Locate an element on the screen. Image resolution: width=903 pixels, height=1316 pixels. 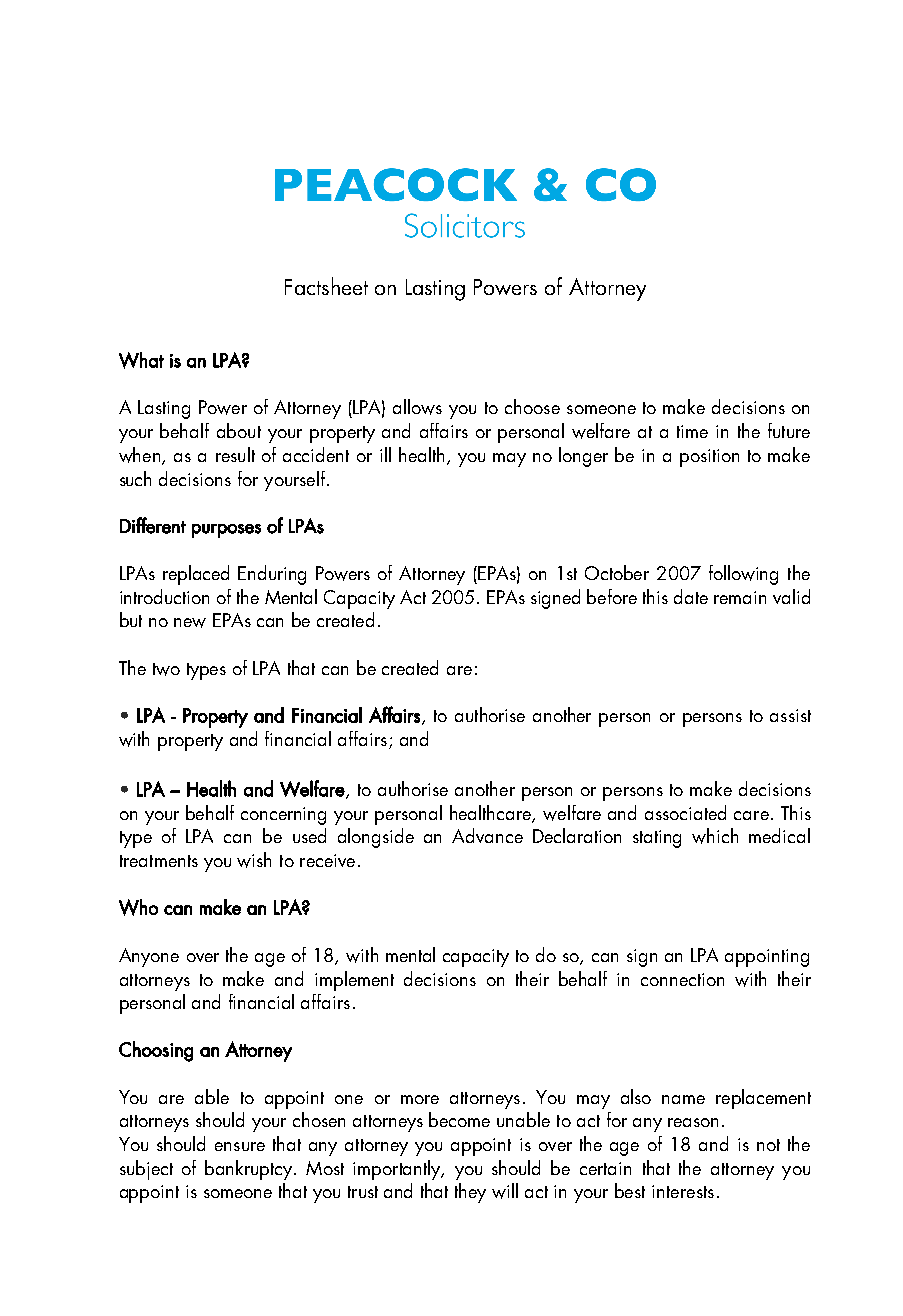
Advance is located at coordinates (487, 835).
